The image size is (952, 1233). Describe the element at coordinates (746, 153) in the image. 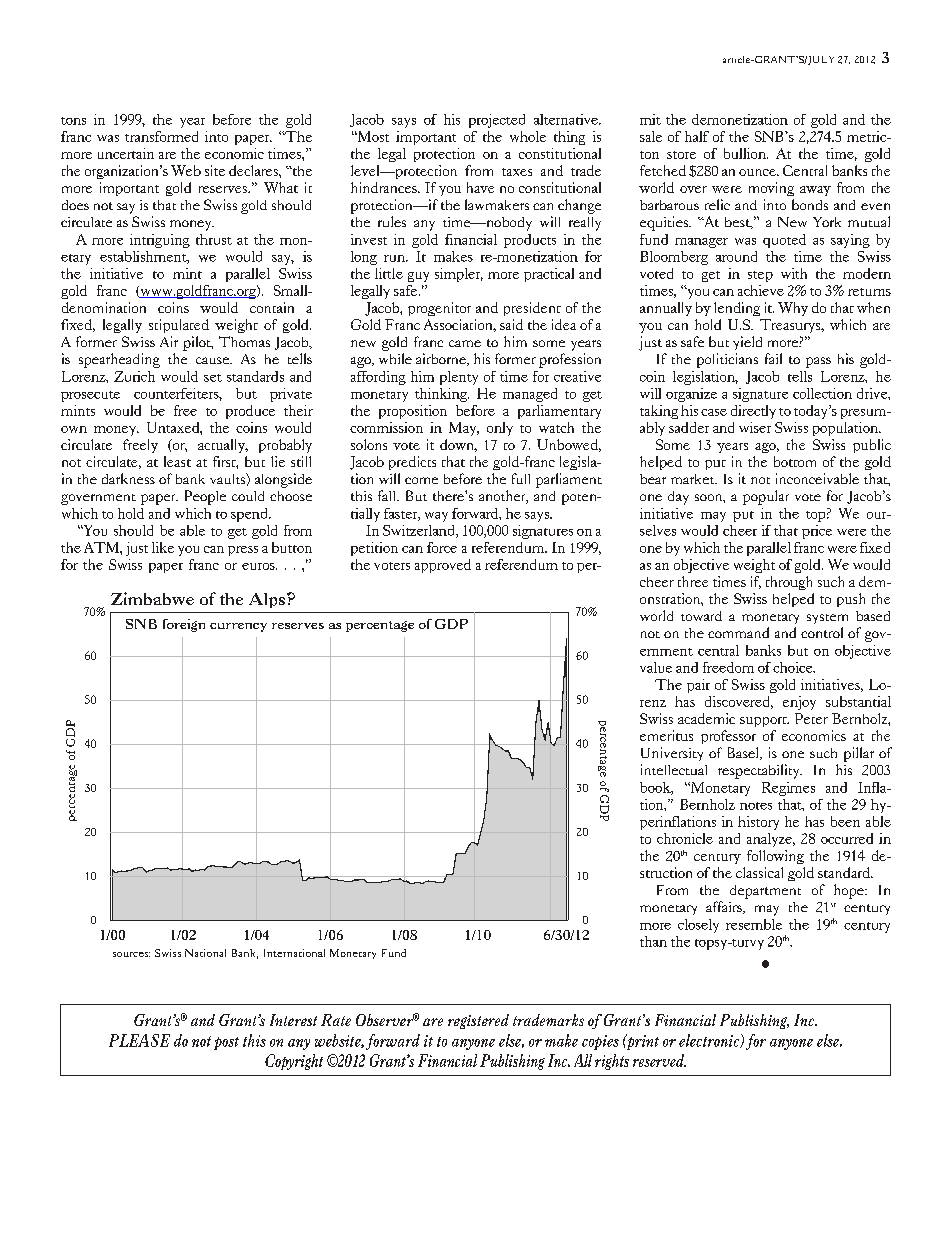

I see `bullion` at that location.
